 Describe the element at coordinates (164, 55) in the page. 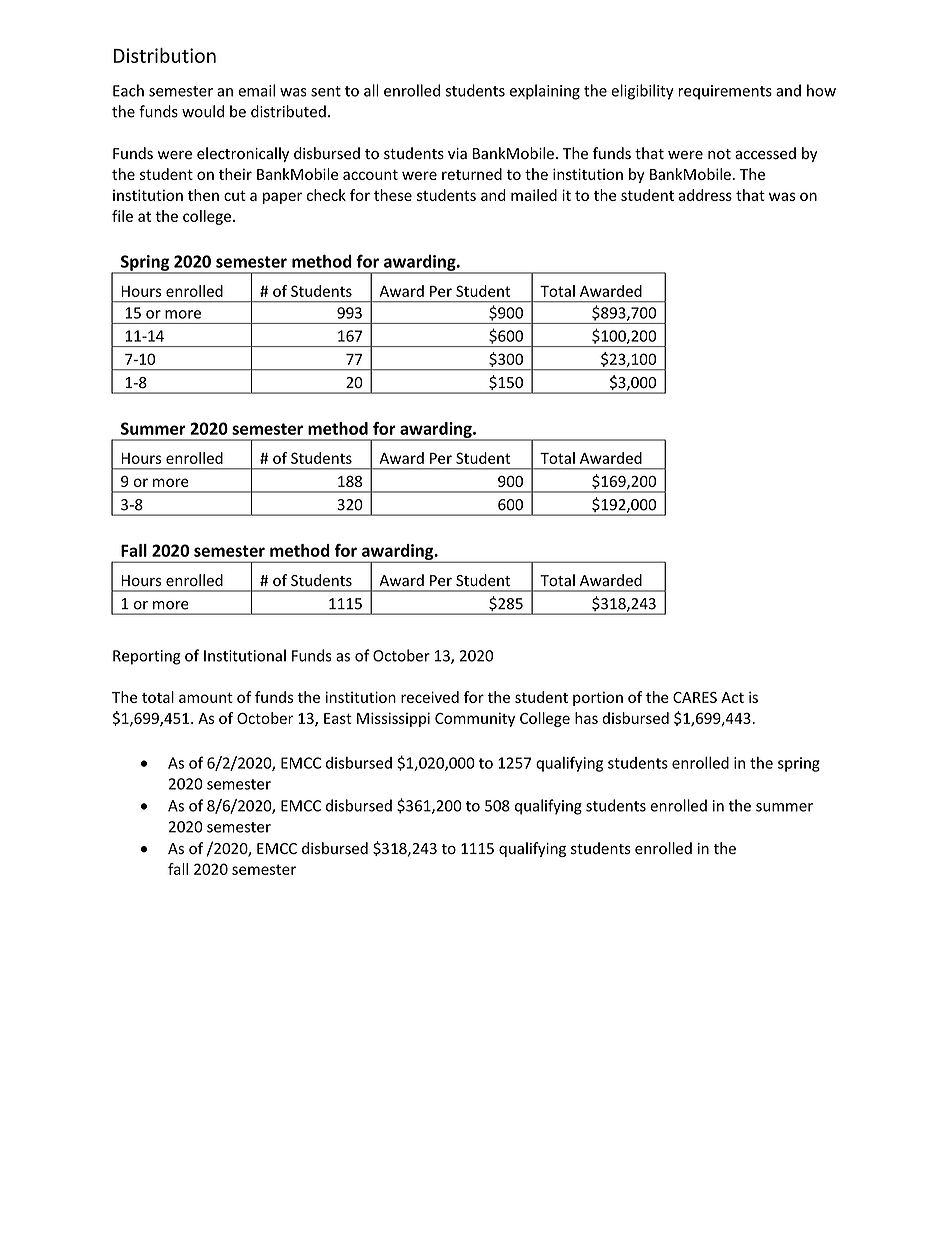

I see `Distribution` at that location.
